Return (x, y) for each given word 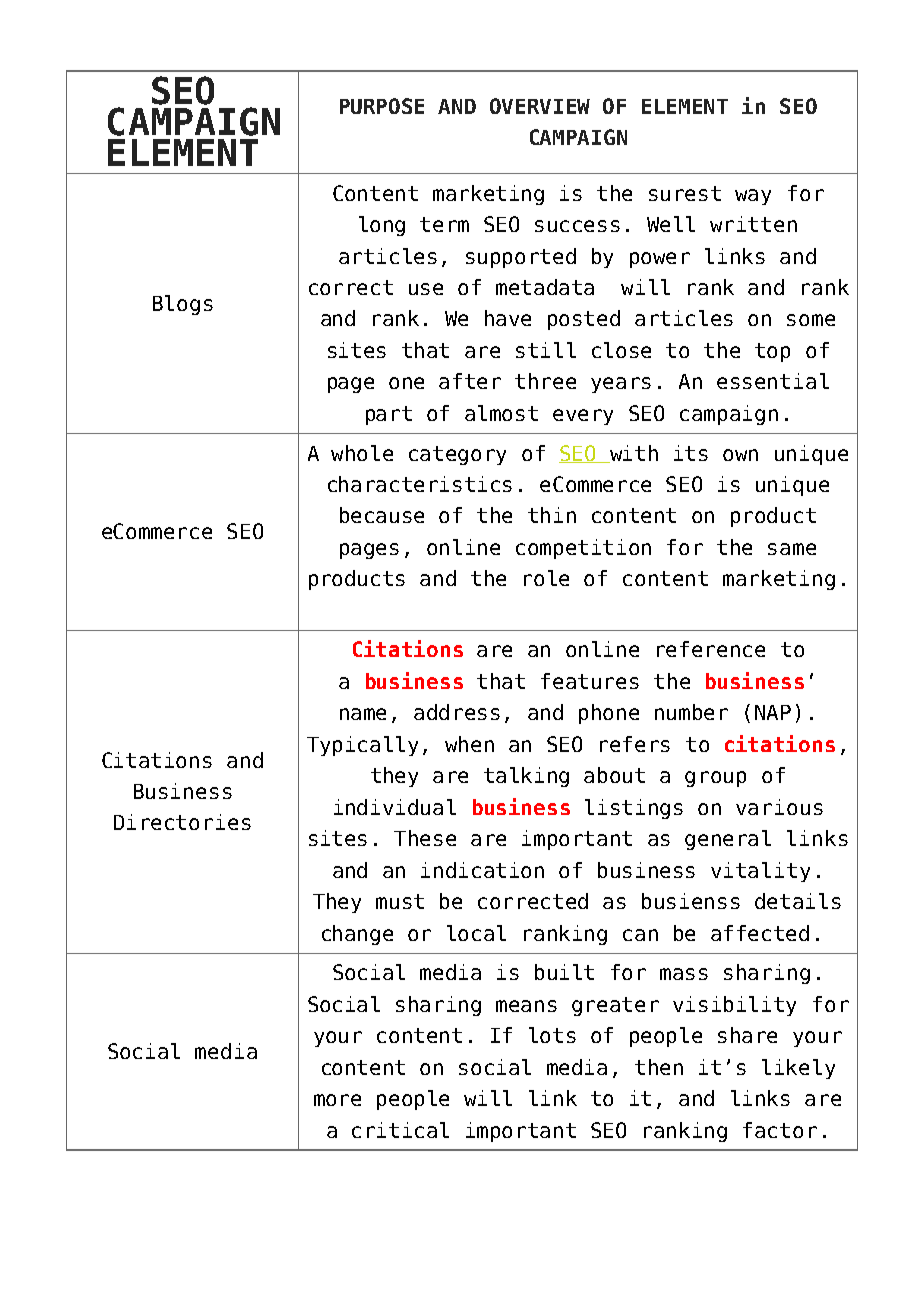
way (753, 197)
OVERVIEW (540, 106)
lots (552, 1035)
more (337, 1100)
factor (780, 1130)
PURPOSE (382, 106)
